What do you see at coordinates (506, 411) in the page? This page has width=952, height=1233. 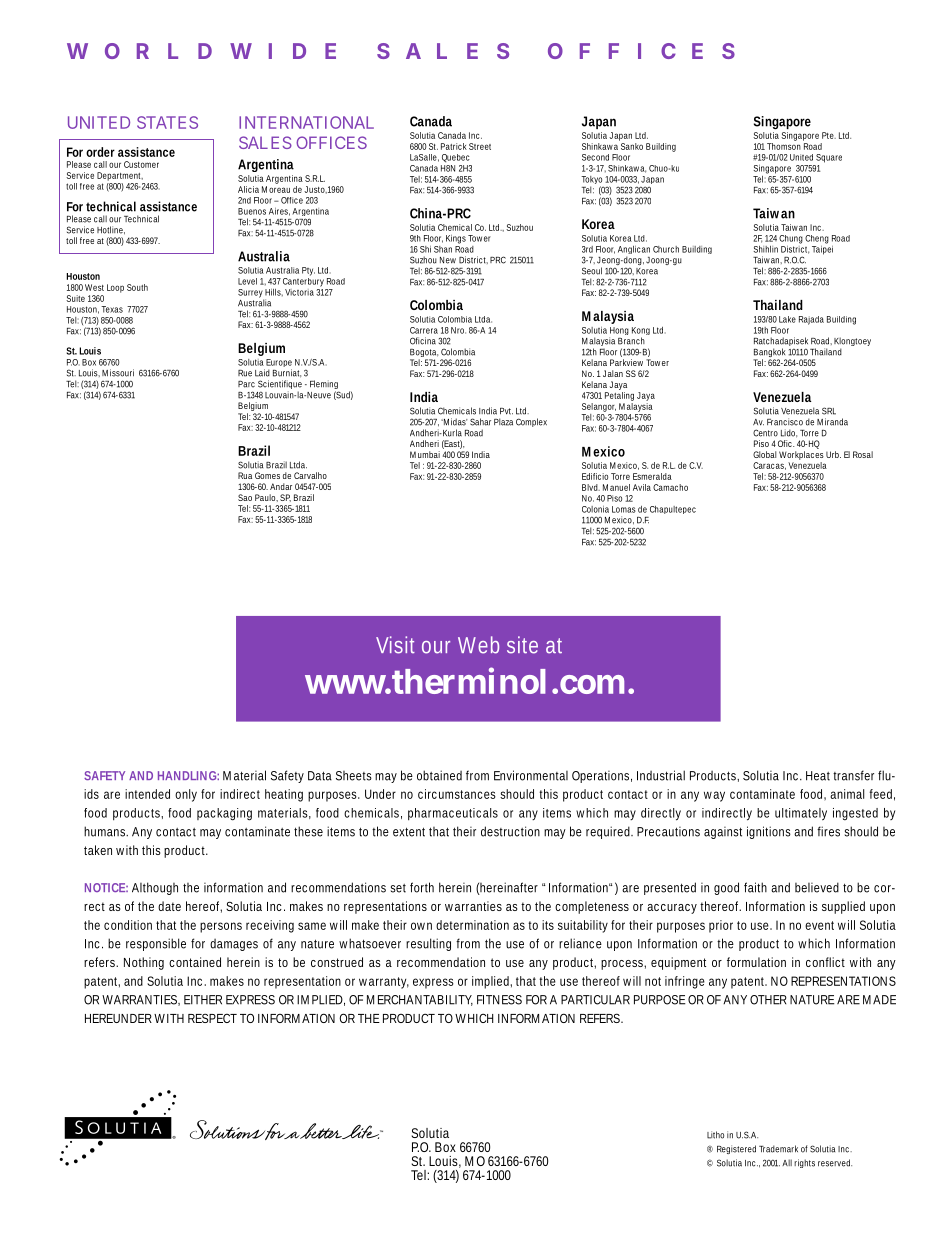 I see `Pvt` at bounding box center [506, 411].
